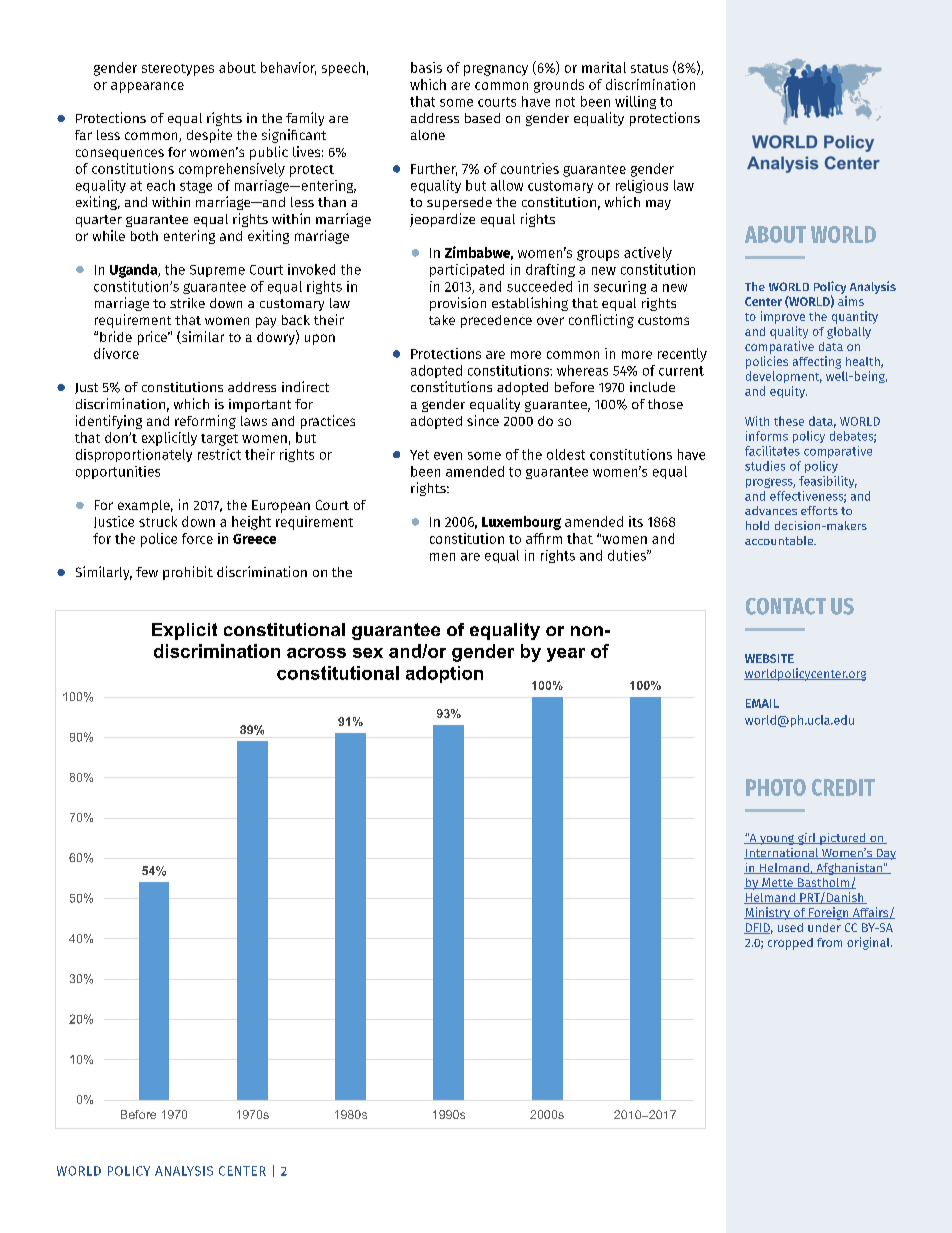 The height and width of the document is (1233, 952). I want to click on appearance, so click(147, 87).
